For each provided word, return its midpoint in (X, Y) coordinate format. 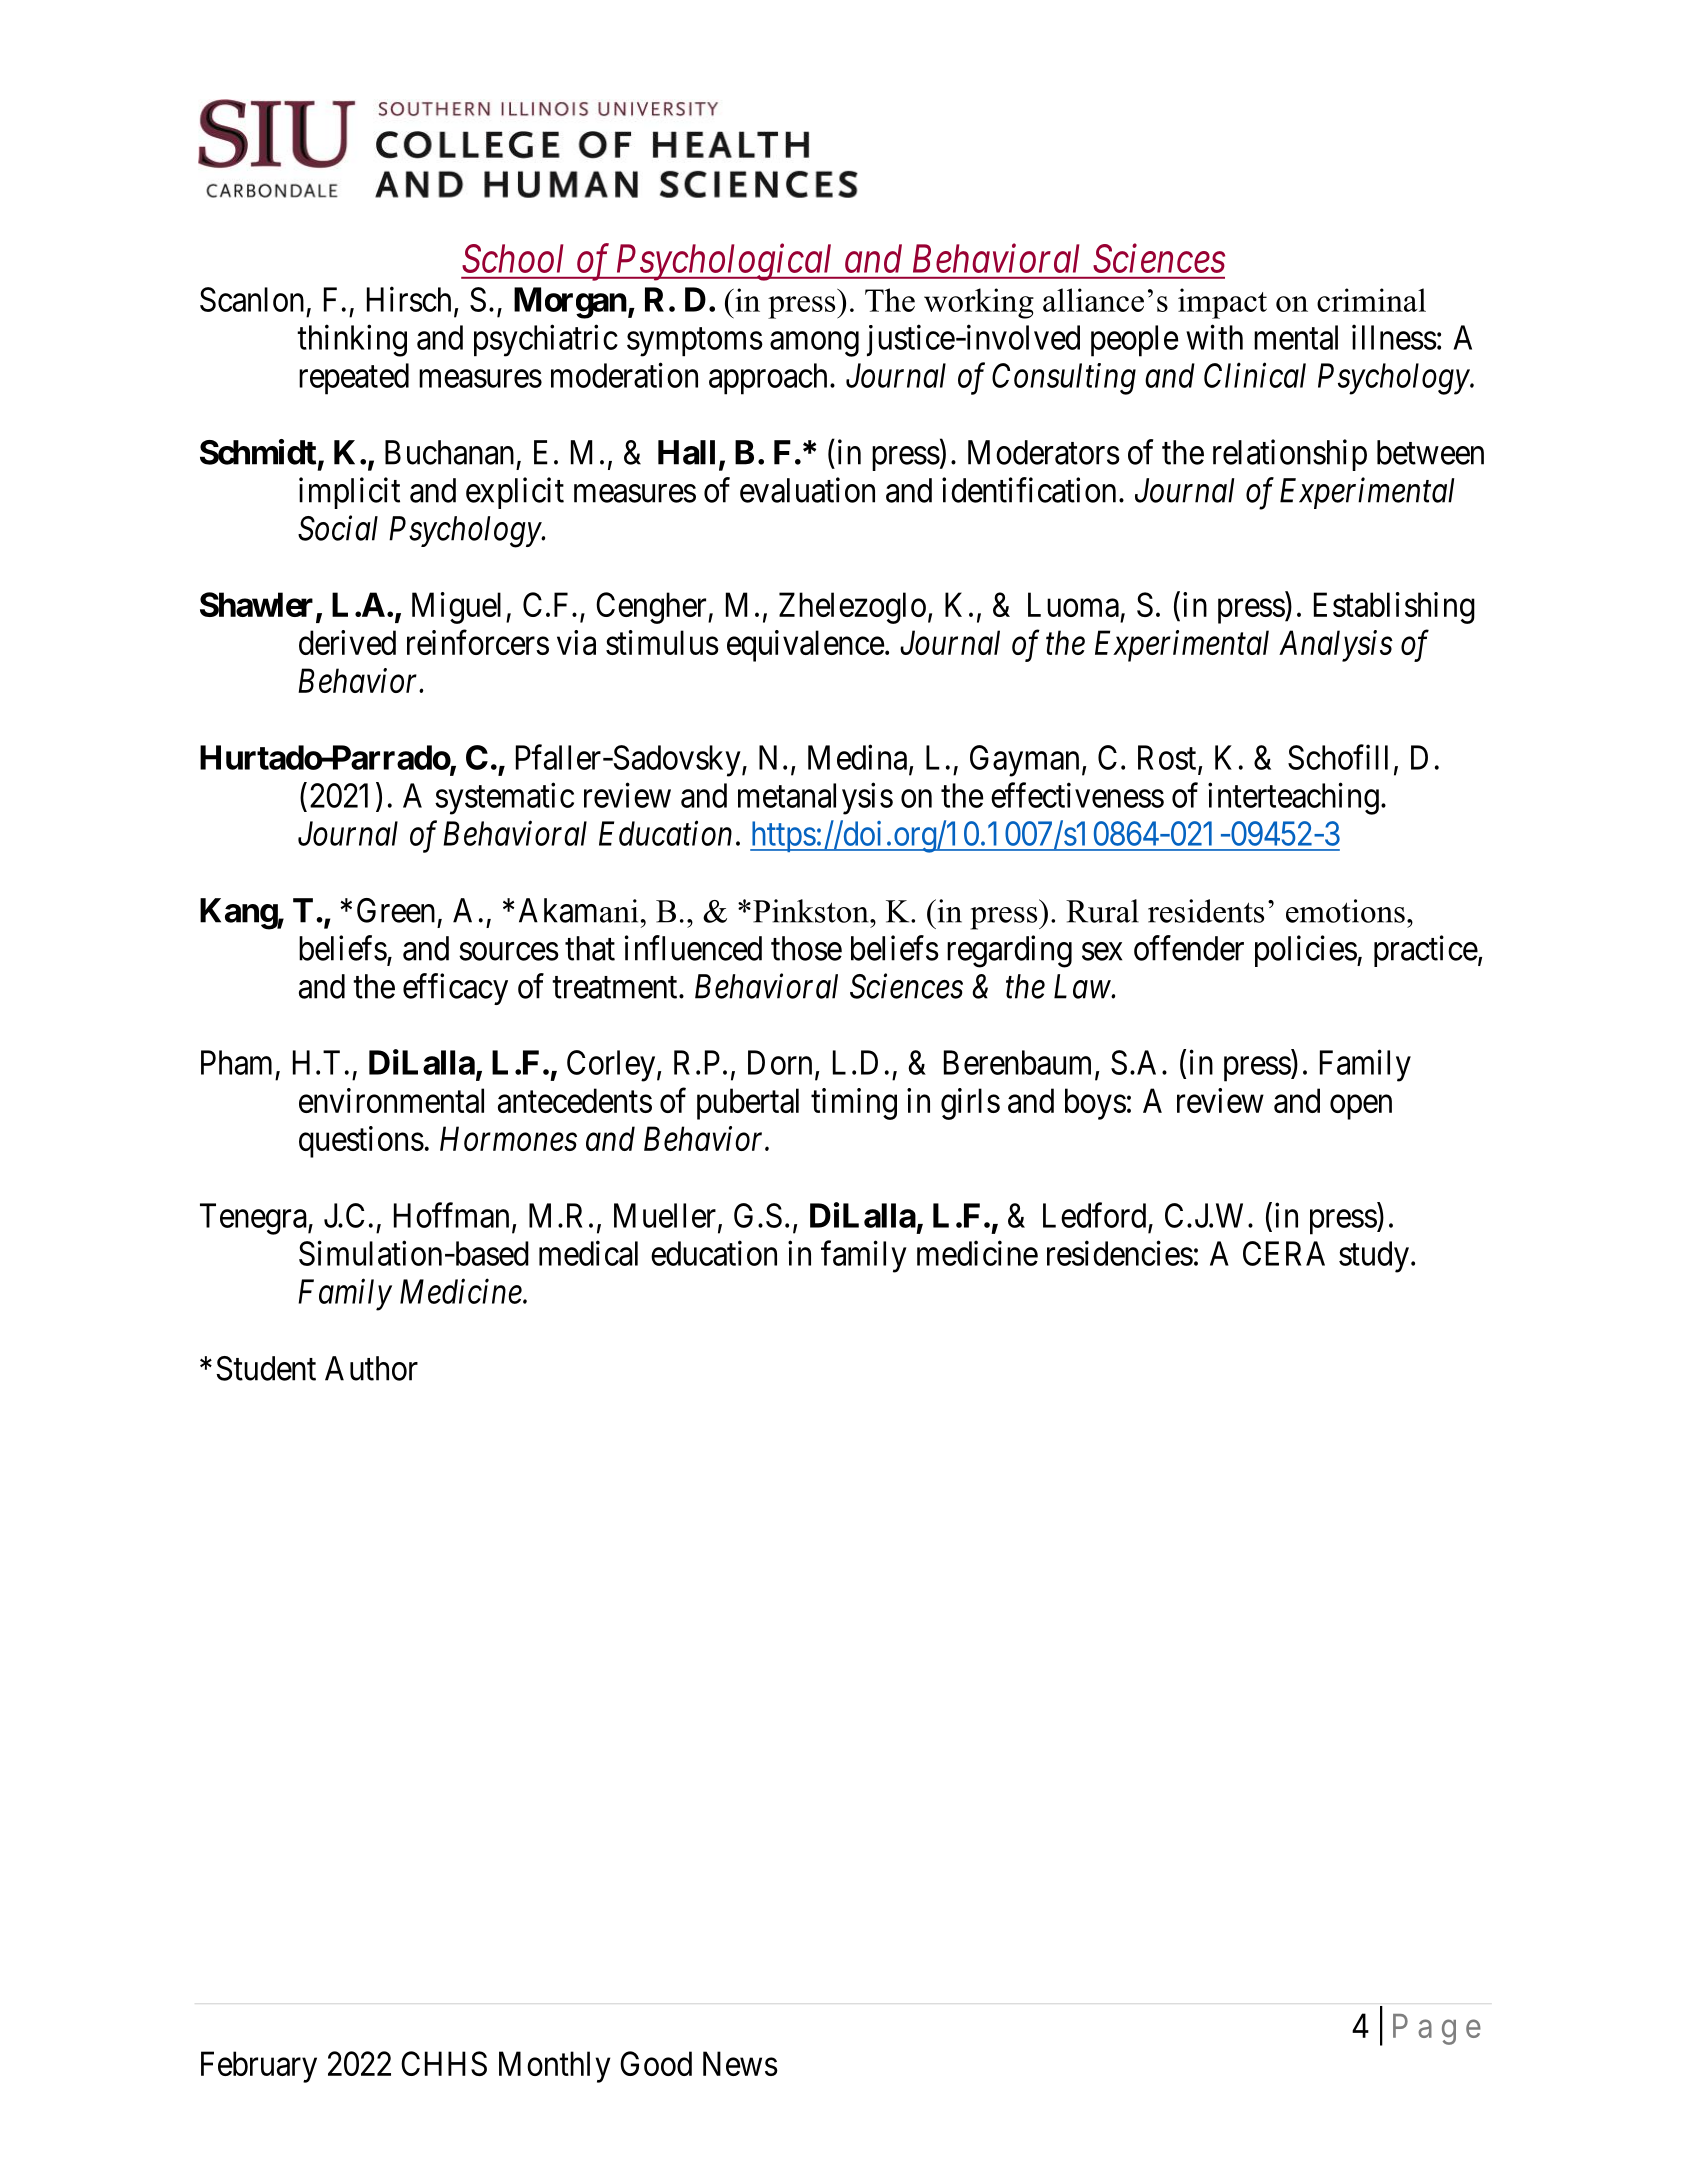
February (259, 2067)
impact (1222, 303)
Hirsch (409, 299)
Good (656, 2063)
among (814, 344)
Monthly (555, 2067)
